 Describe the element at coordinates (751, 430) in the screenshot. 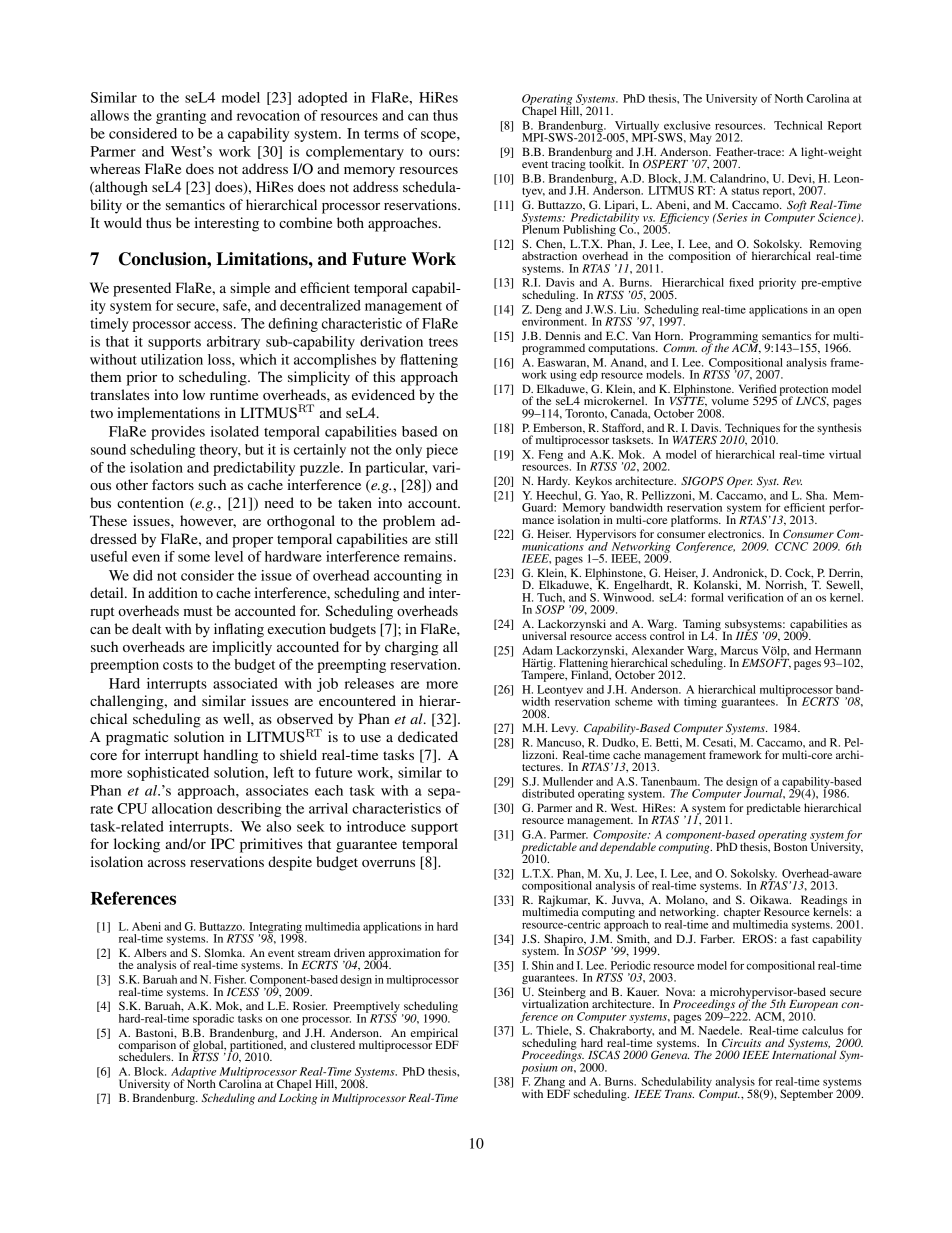

I see `Techniques` at that location.
